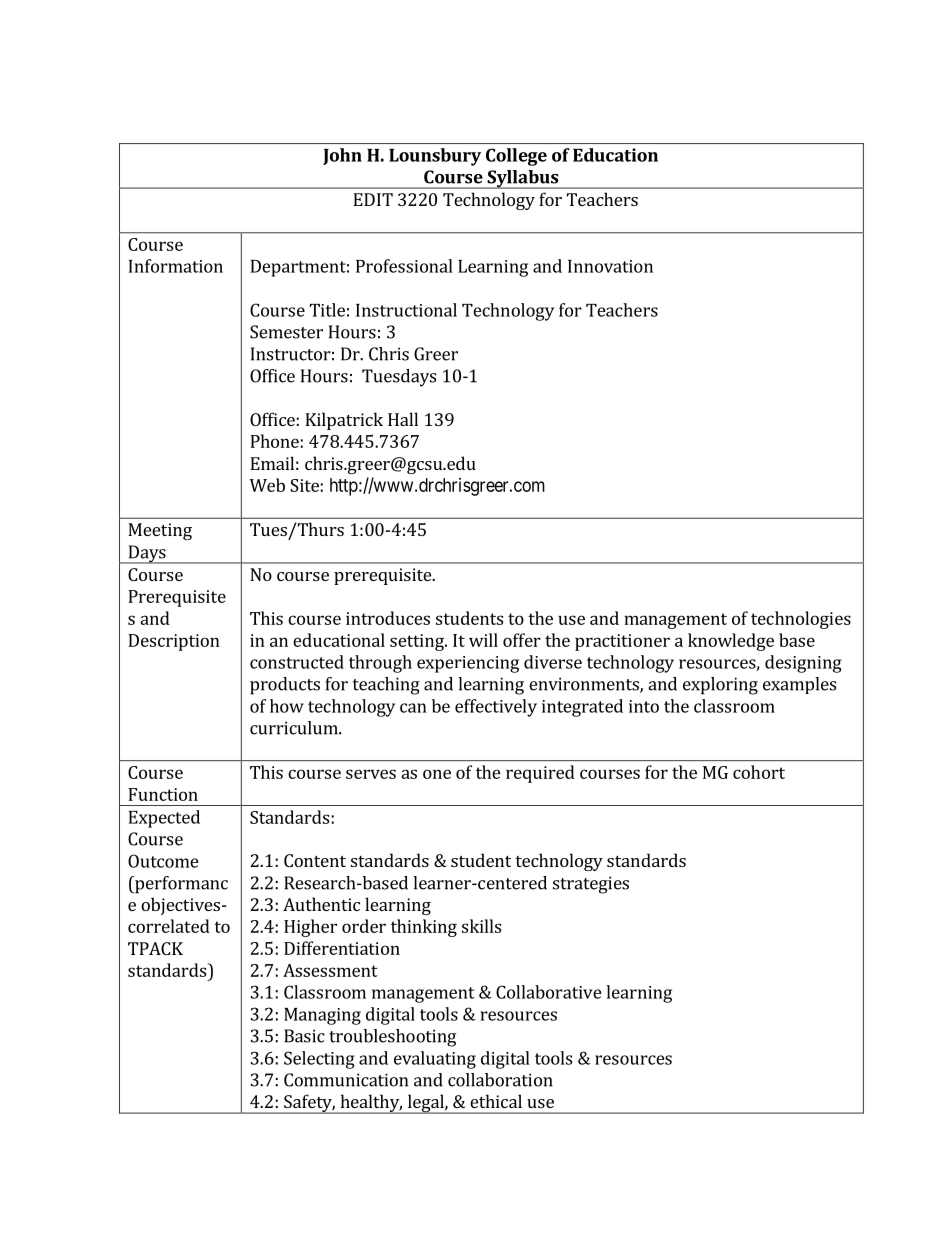  I want to click on Innovation, so click(610, 266).
